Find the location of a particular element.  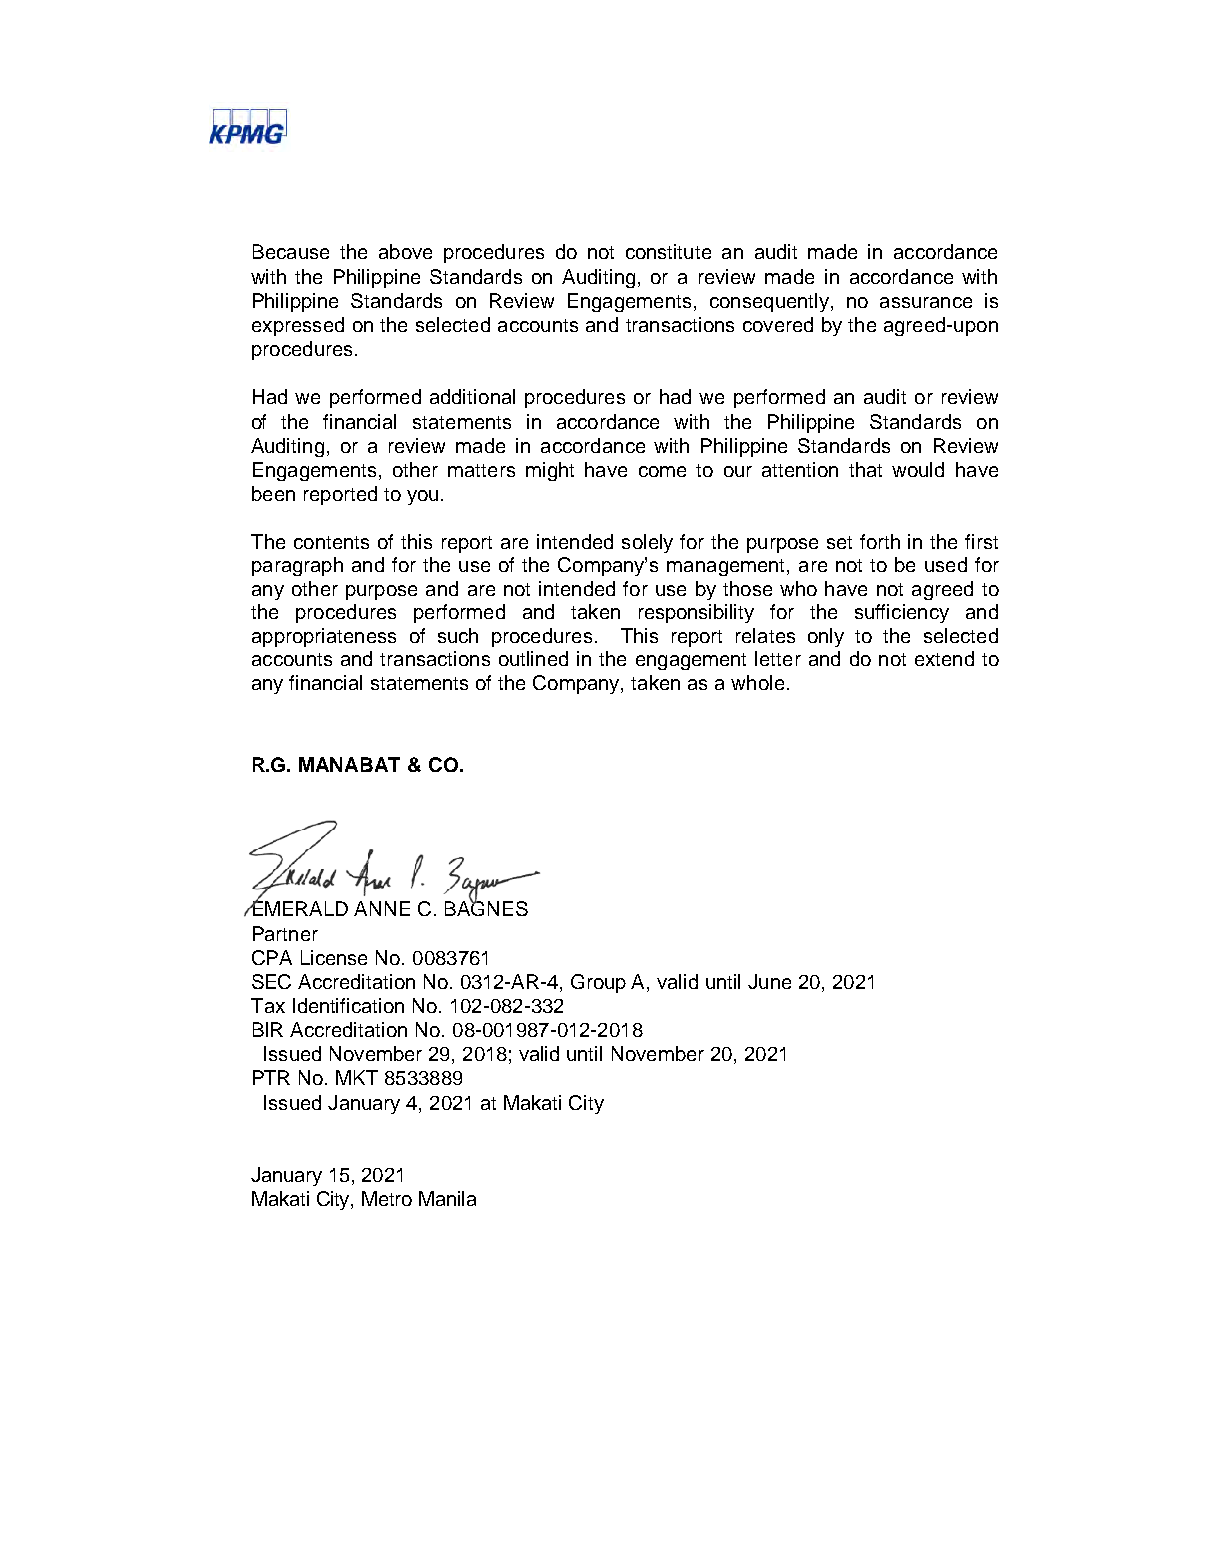

Group is located at coordinates (598, 983).
